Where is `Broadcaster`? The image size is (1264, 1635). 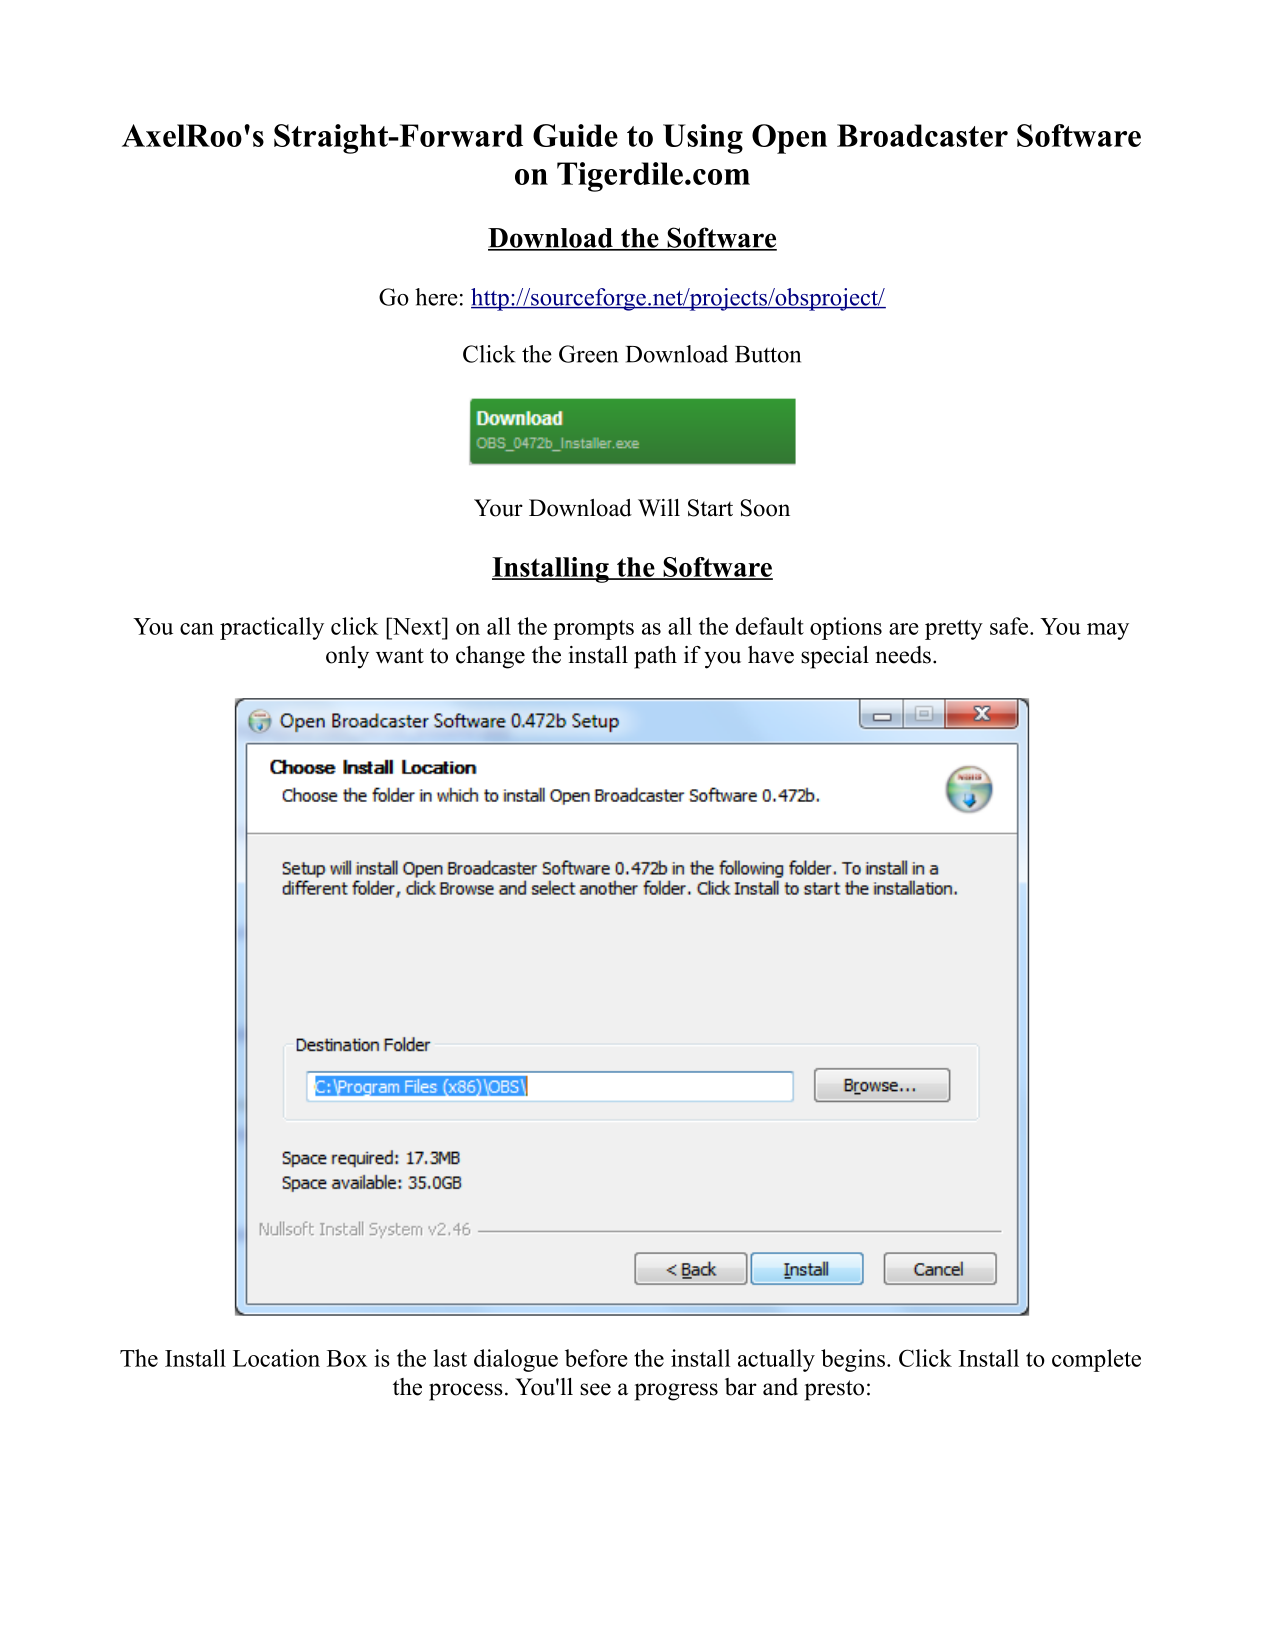
Broadcaster is located at coordinates (922, 135).
